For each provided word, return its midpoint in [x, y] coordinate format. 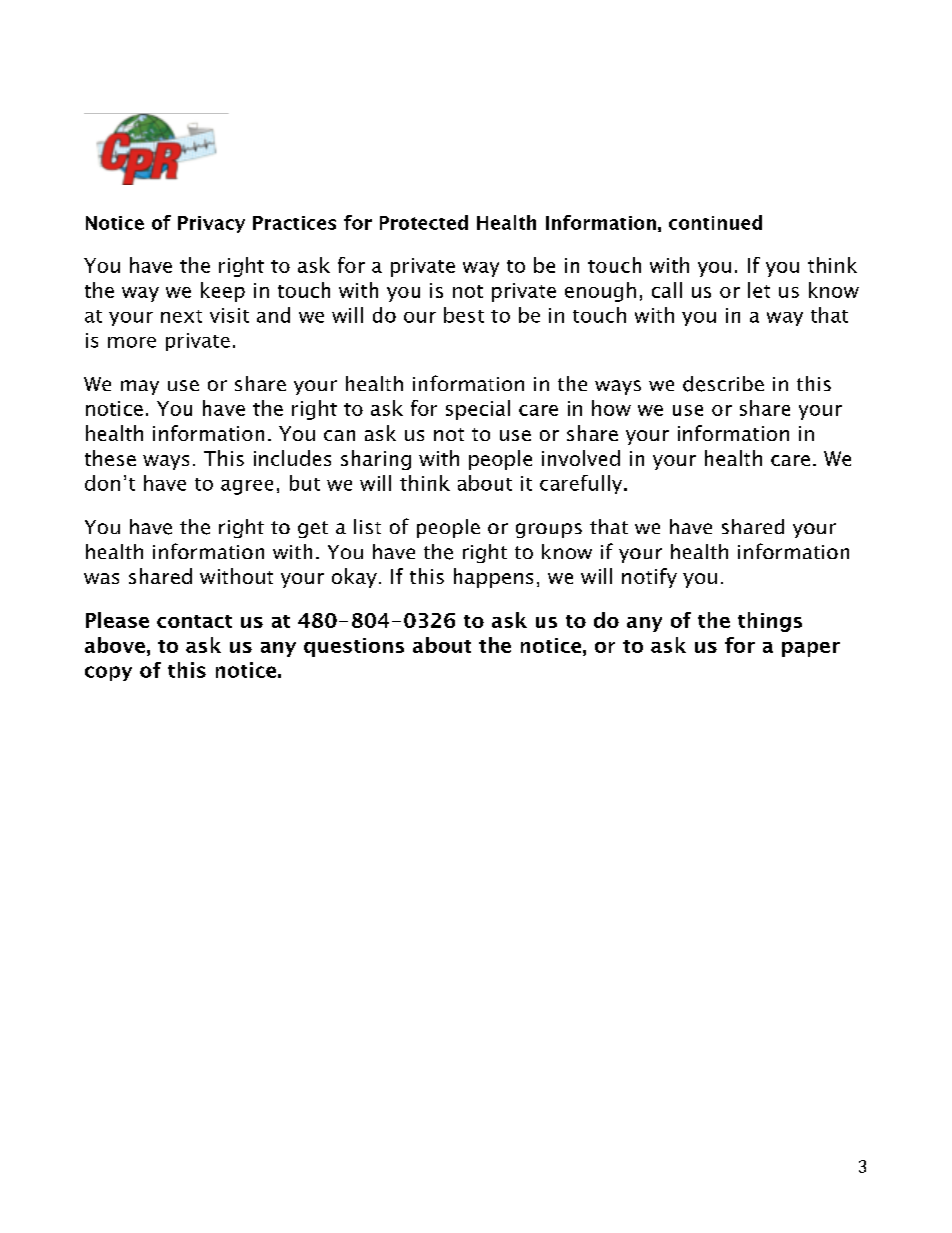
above [115, 645]
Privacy [211, 224]
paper [811, 649]
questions [354, 647]
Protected [424, 222]
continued [715, 222]
